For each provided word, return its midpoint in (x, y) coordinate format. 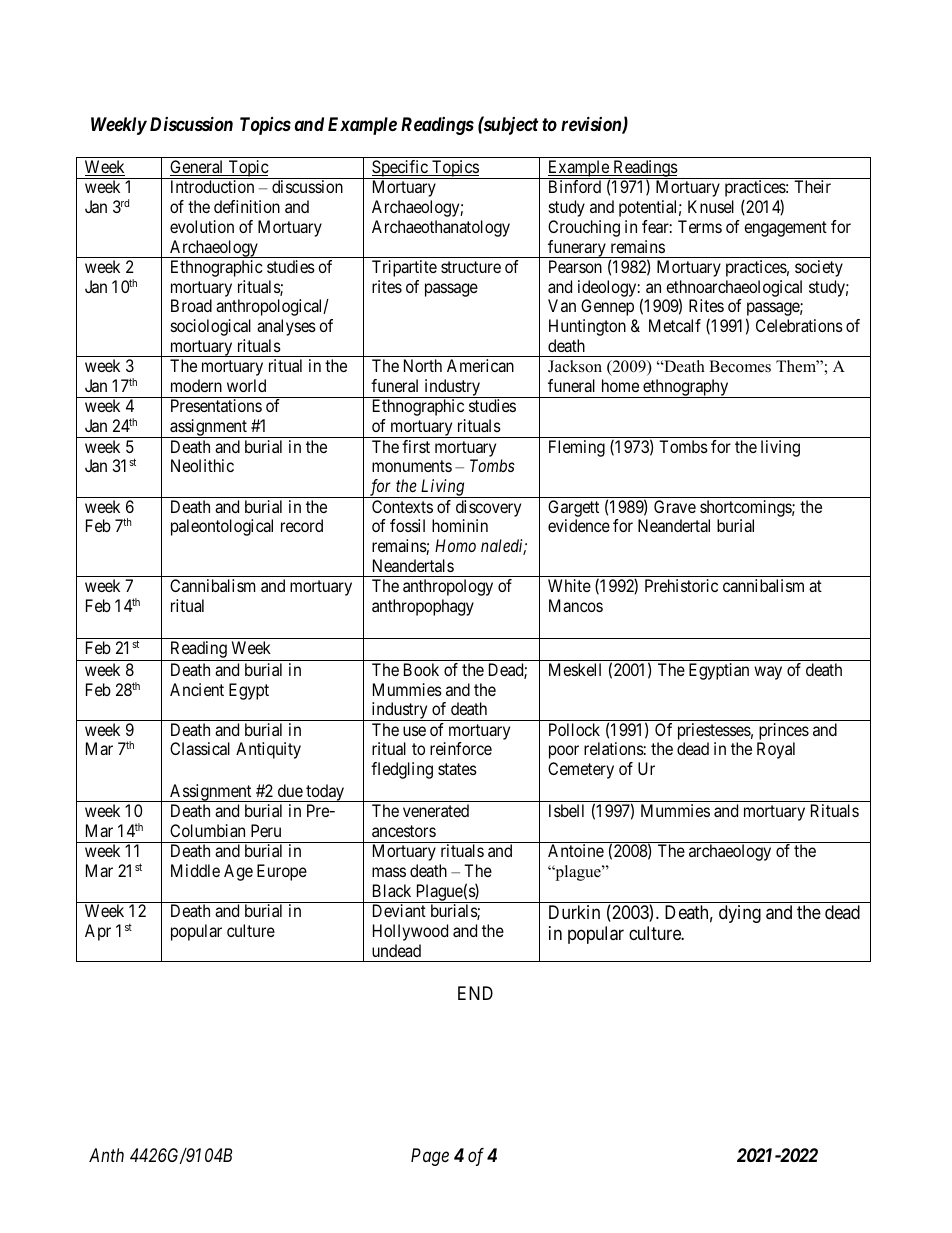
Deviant (399, 910)
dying (740, 914)
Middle (195, 870)
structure (471, 267)
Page (430, 1157)
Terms (700, 226)
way (768, 673)
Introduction (212, 186)
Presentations (216, 405)
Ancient (197, 689)
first (416, 446)
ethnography (686, 388)
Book (421, 669)
